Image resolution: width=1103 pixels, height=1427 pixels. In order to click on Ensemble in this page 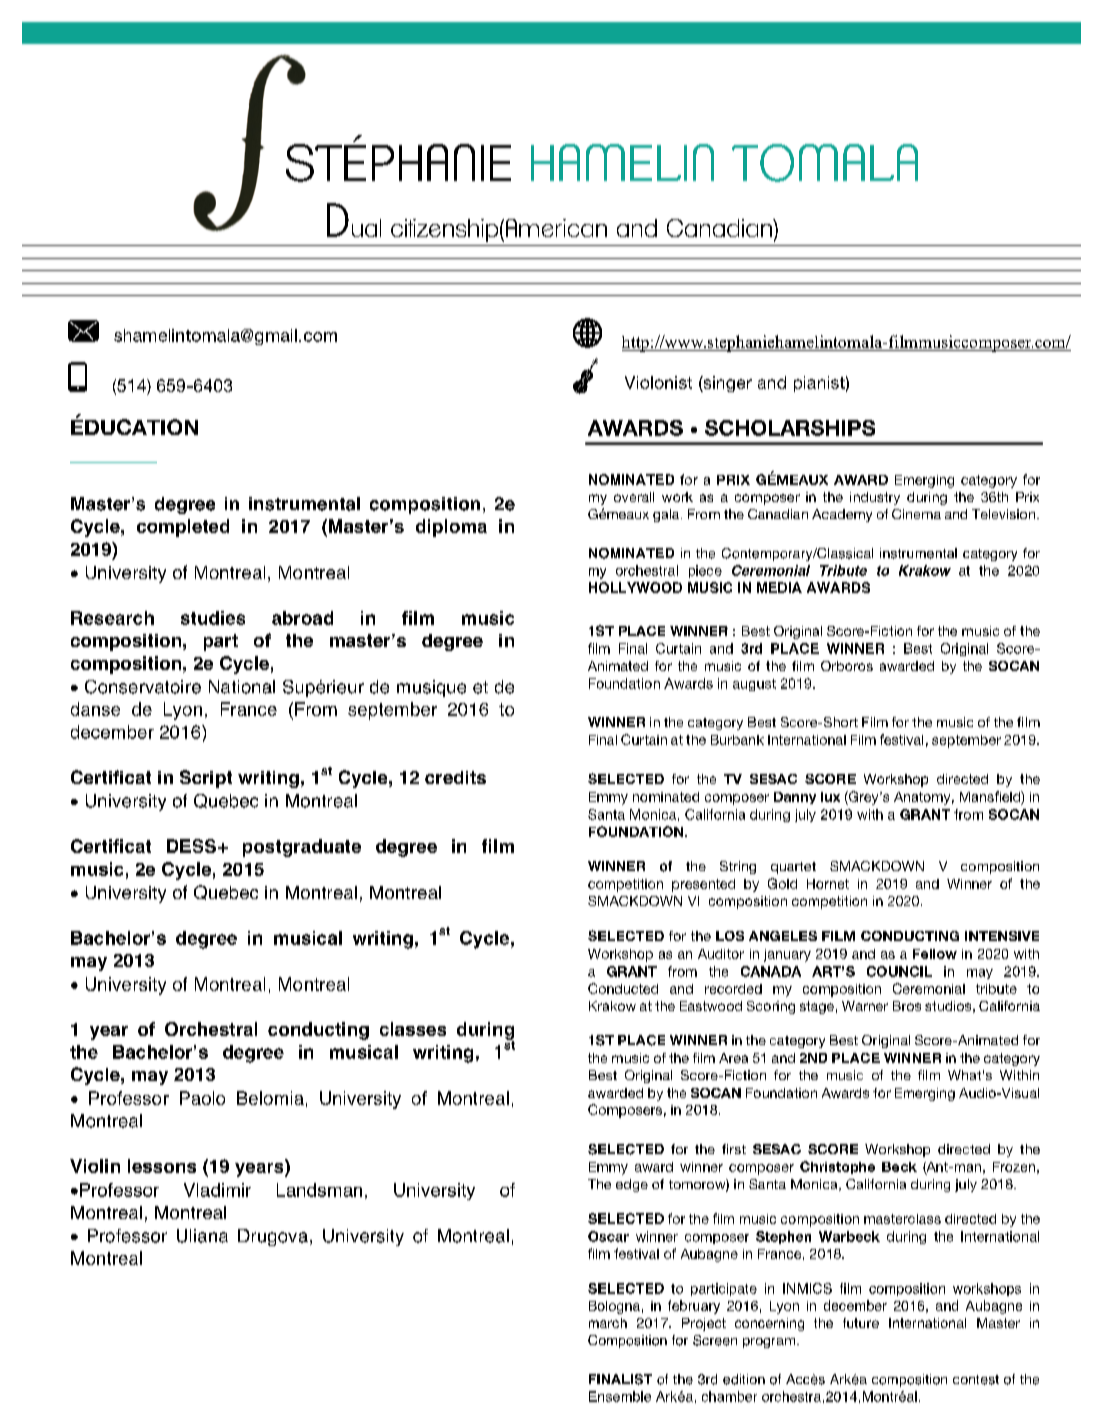, I will do `click(620, 1396)`.
